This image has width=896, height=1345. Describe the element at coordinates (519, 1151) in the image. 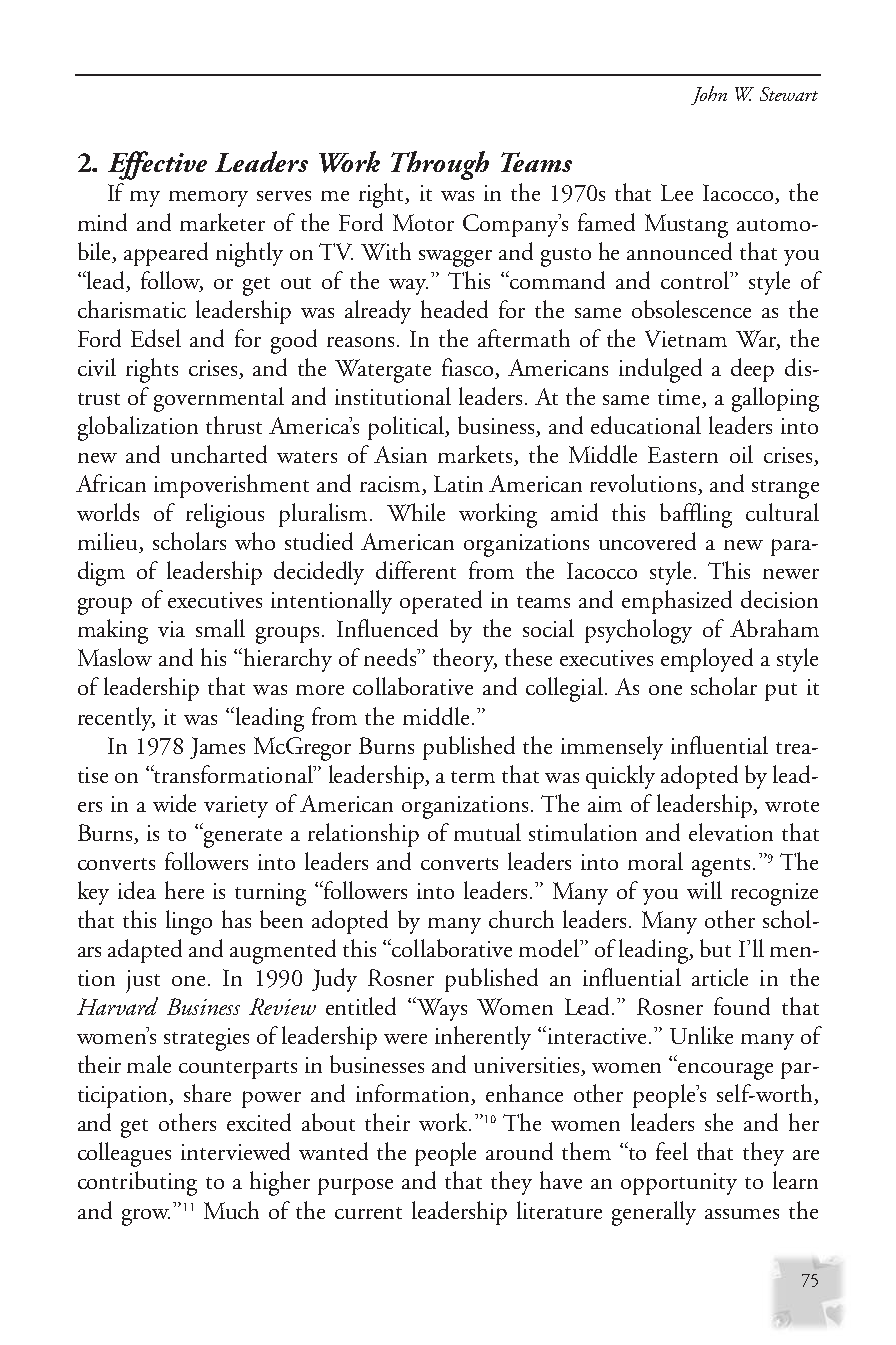

I see `around` at that location.
